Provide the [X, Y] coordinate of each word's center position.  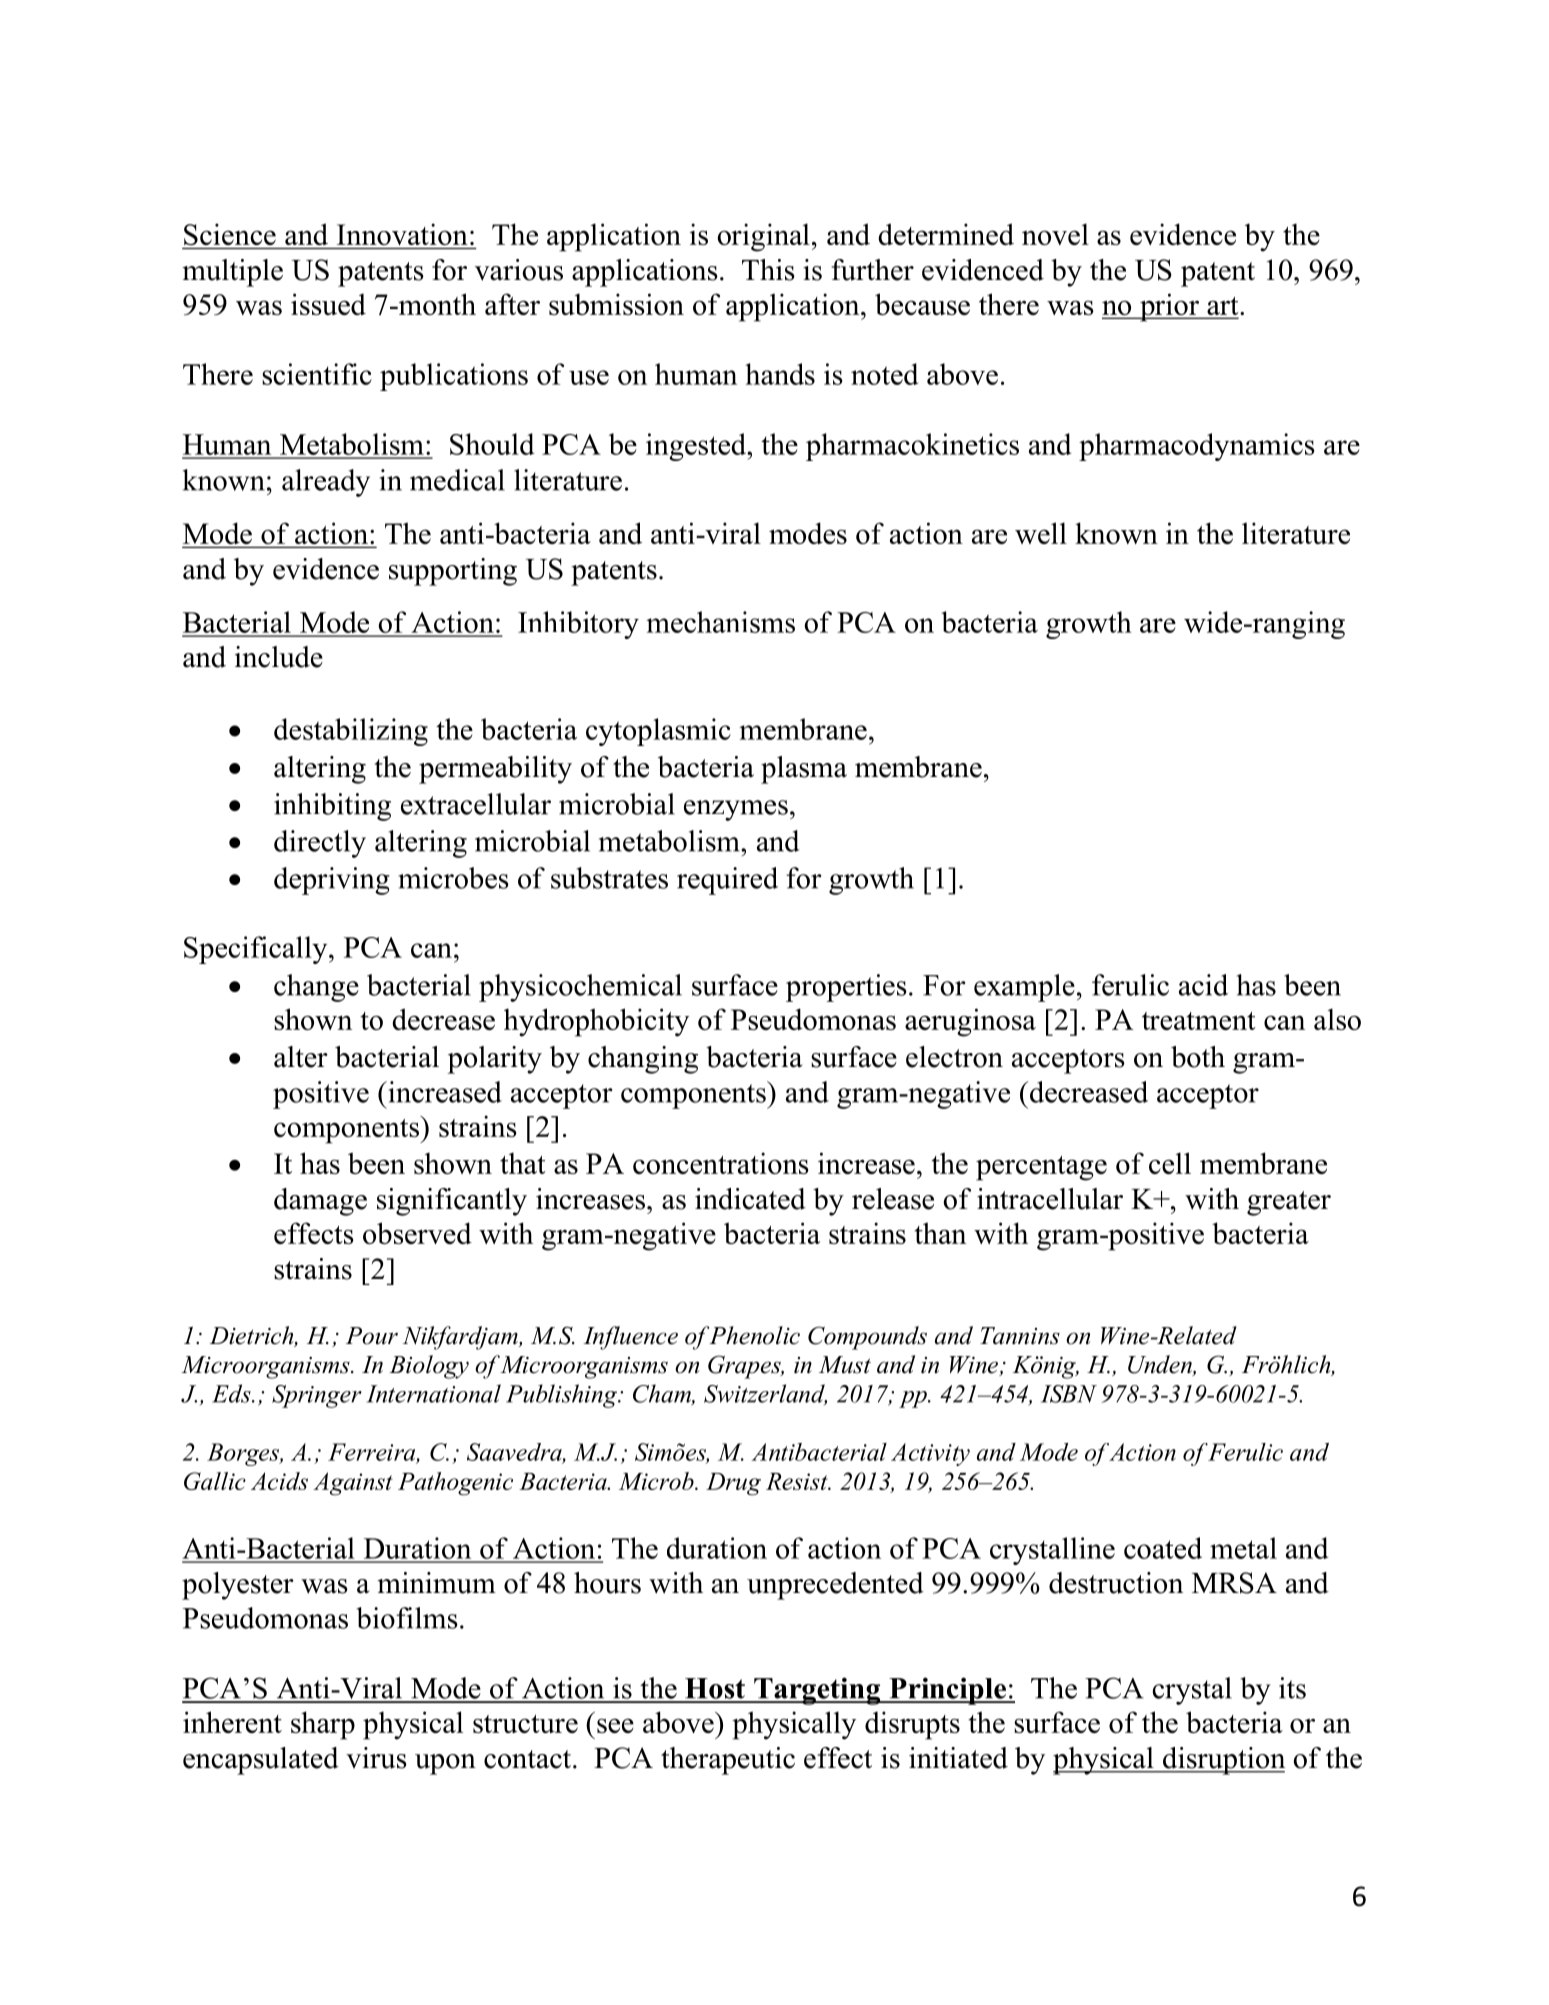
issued [328, 304]
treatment [1199, 1021]
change [316, 988]
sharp [323, 1725]
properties [846, 988]
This [768, 270]
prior [1170, 307]
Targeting [817, 1691]
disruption [1223, 1761]
